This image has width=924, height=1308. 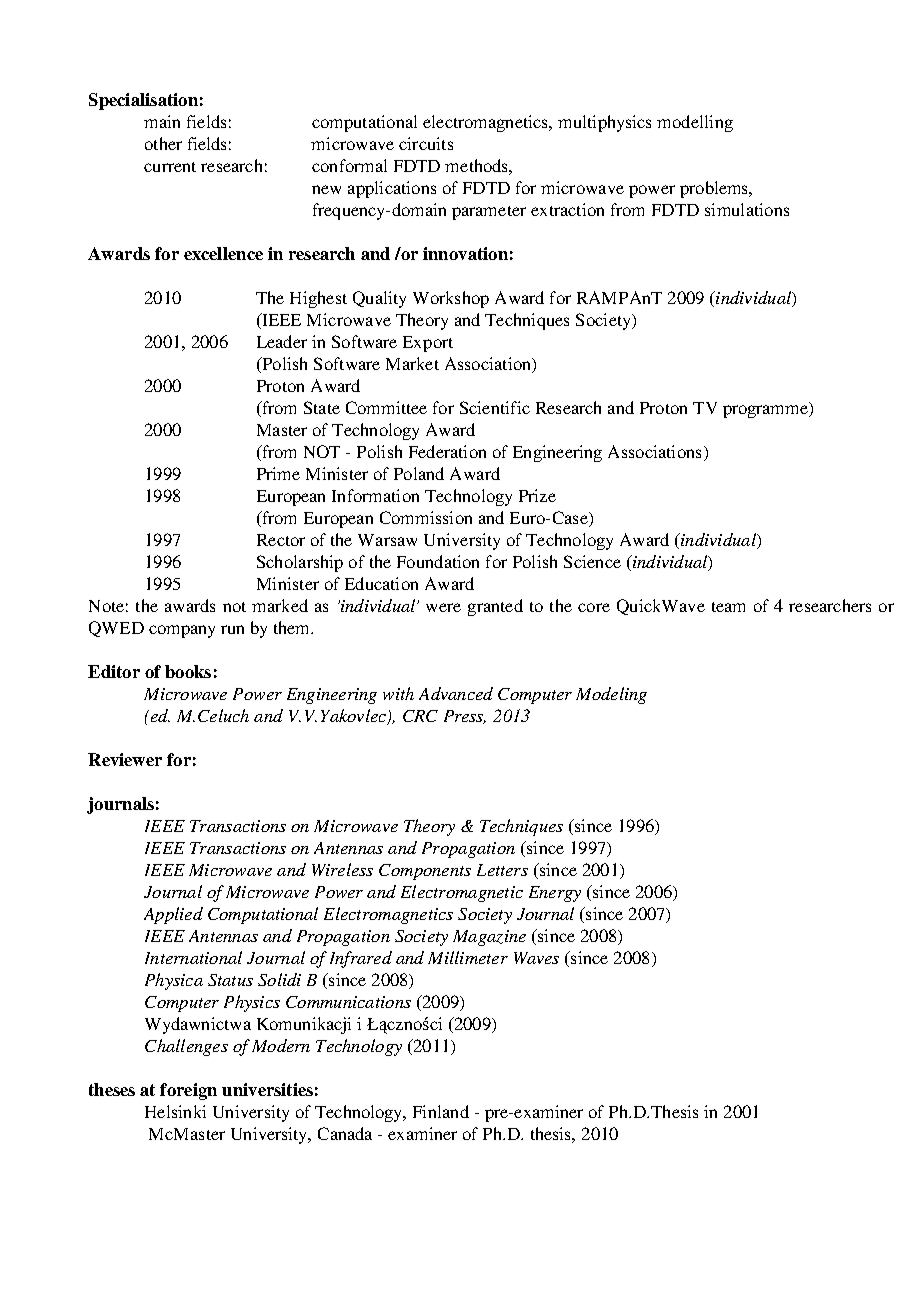 I want to click on team, so click(x=728, y=607).
